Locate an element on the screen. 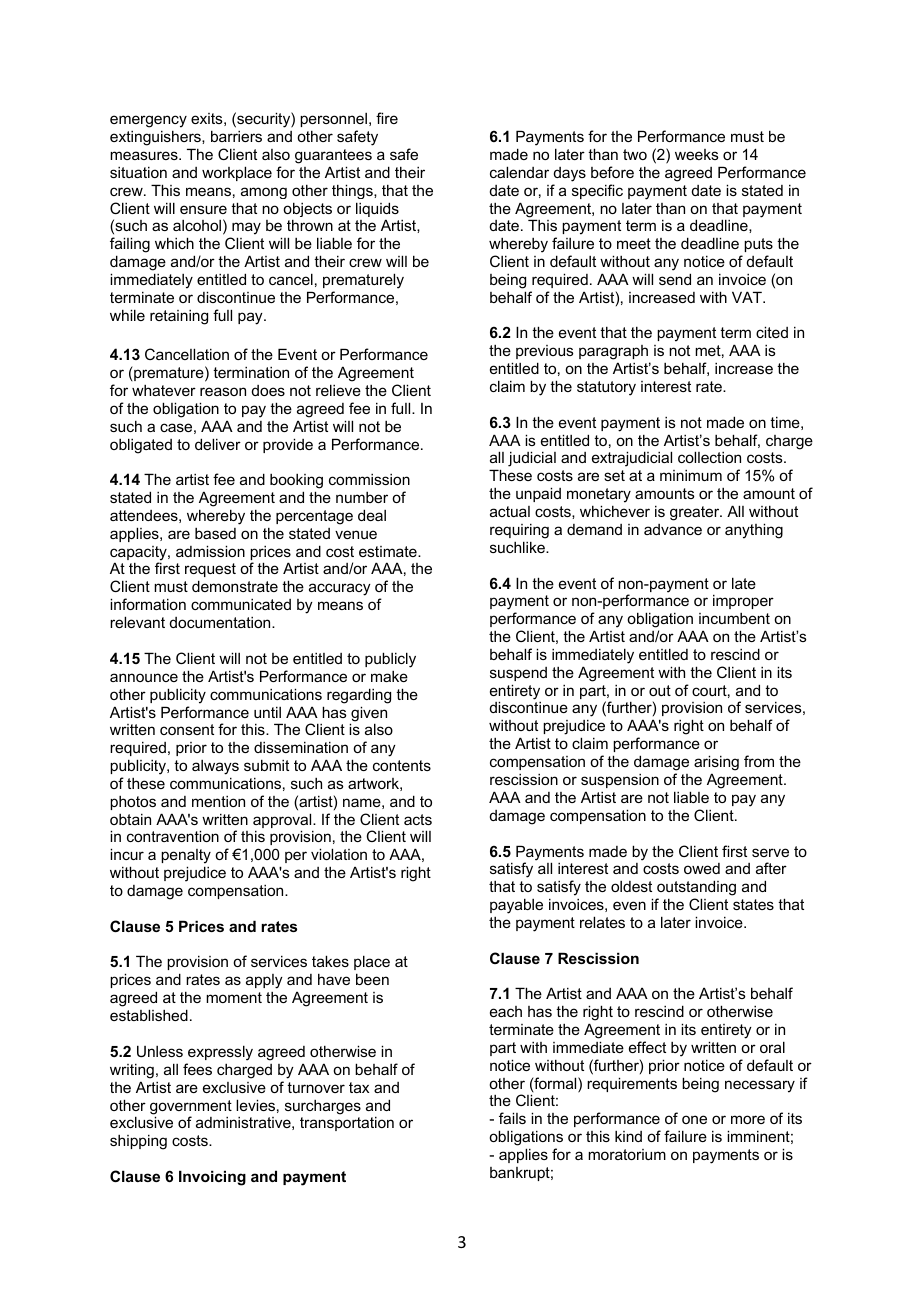 This screenshot has width=924, height=1308. documentation is located at coordinates (221, 622).
